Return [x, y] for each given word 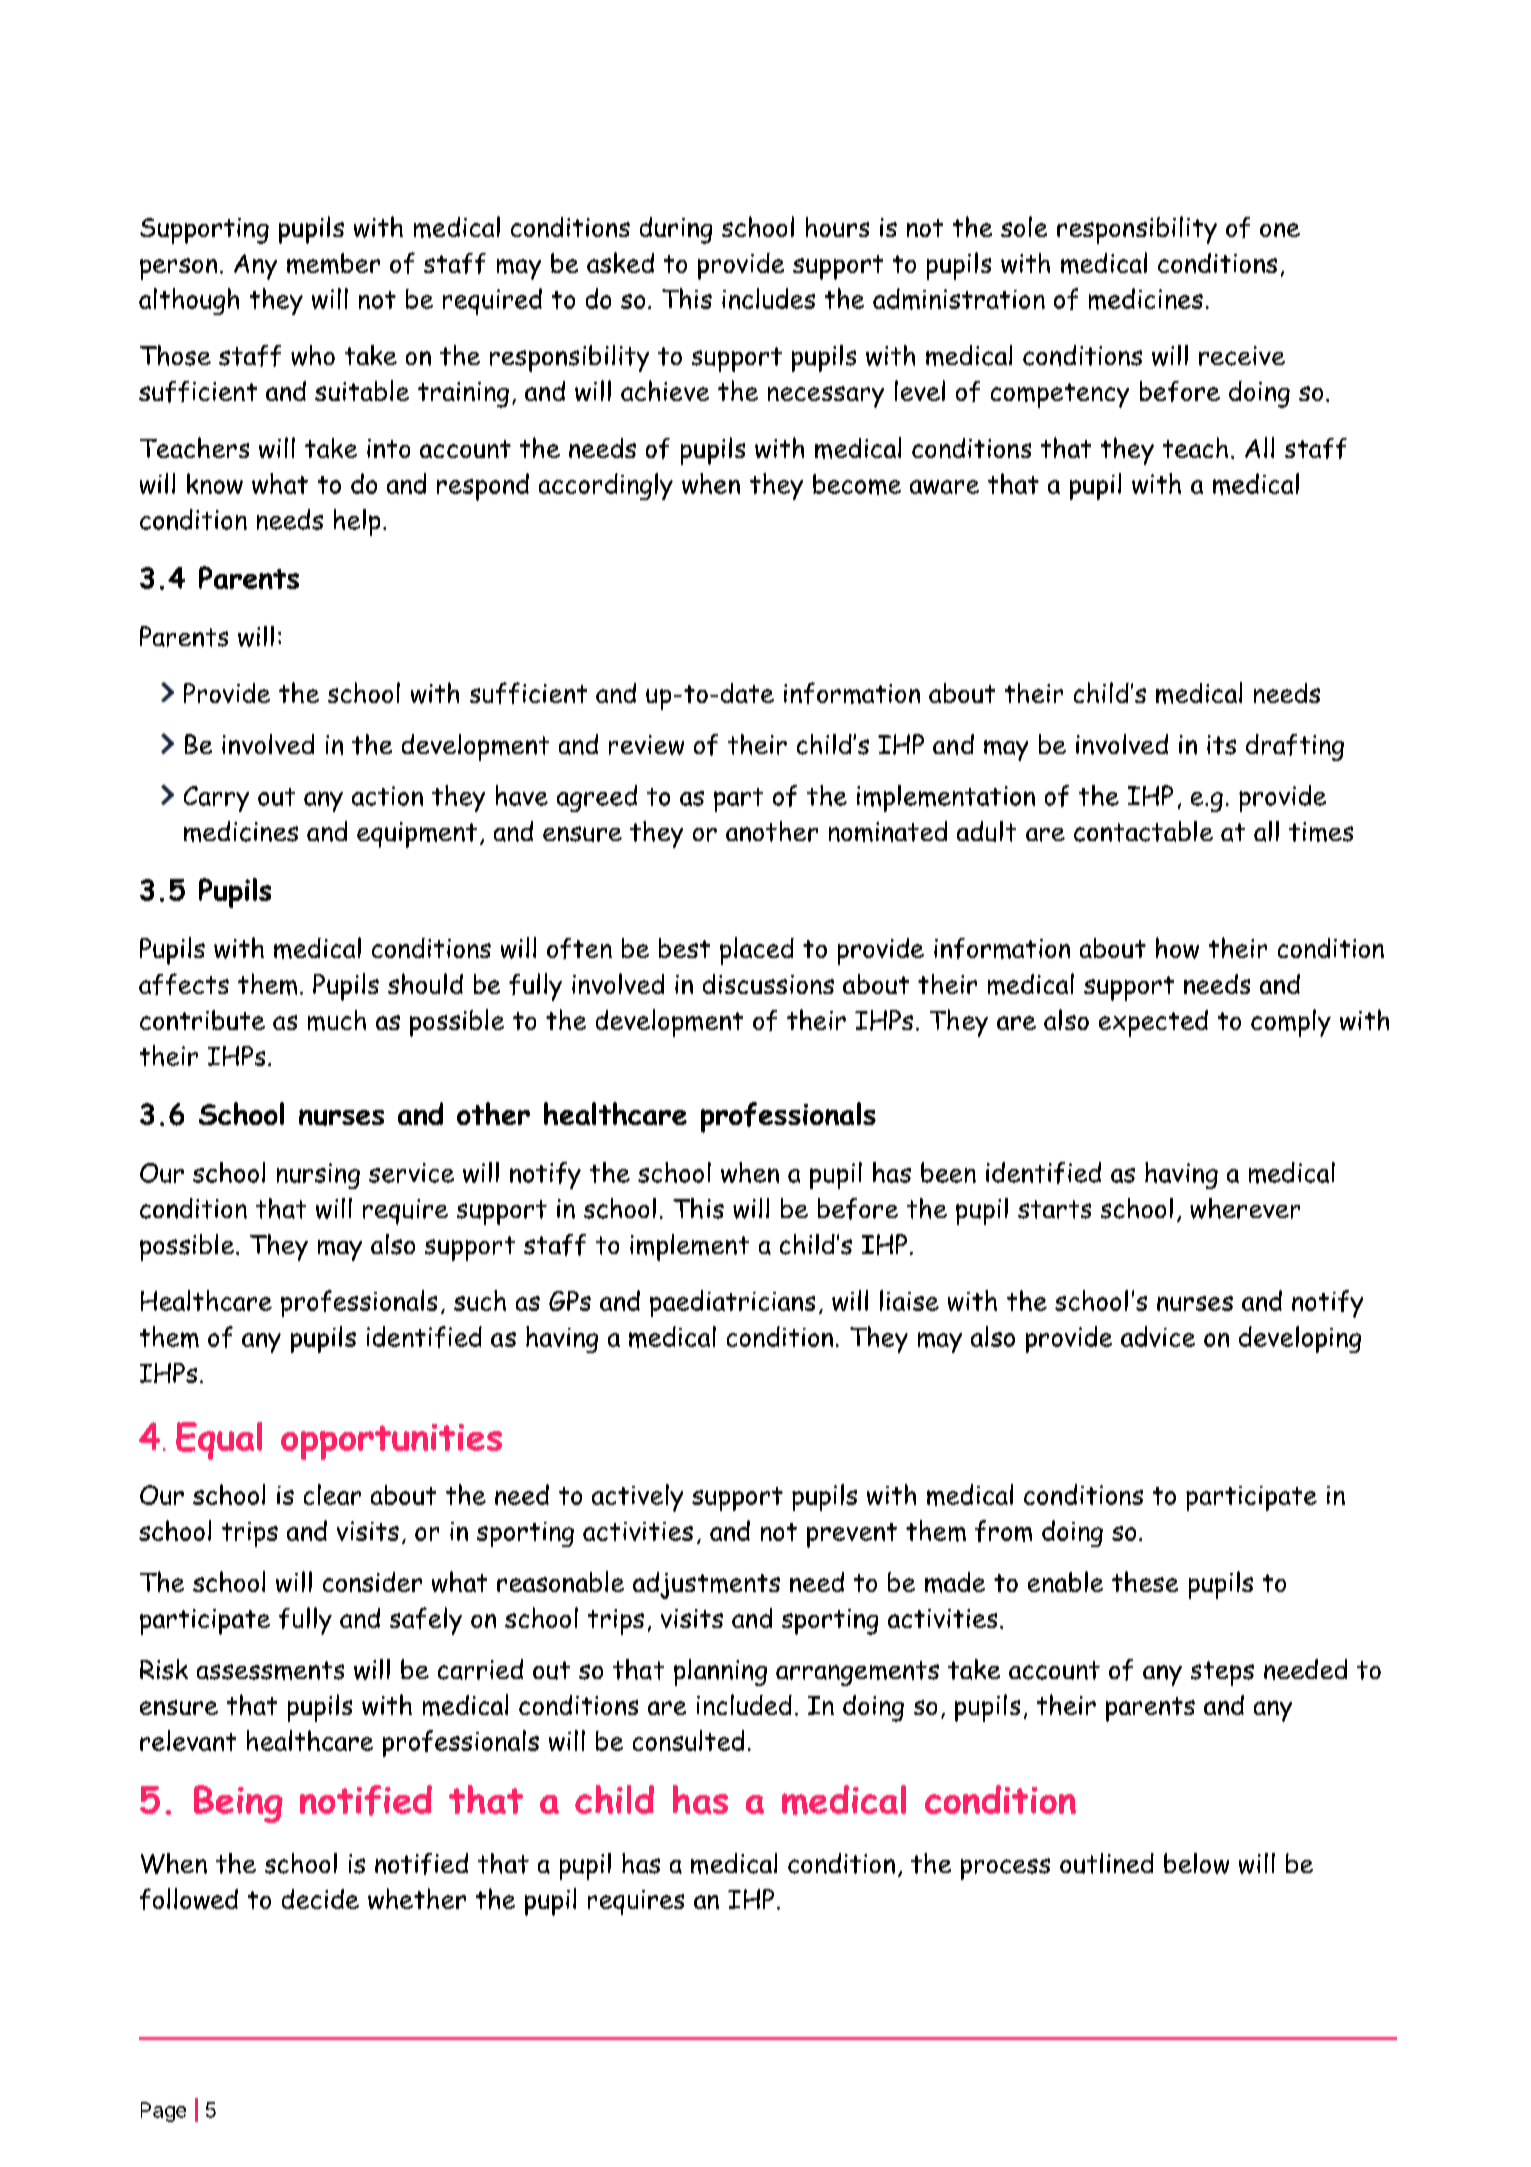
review [646, 745]
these [1145, 1581]
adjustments [706, 1585]
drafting [1295, 747]
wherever [1245, 1208]
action [387, 796]
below [1196, 1863]
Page [163, 2112]
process [1005, 1869]
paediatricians [732, 1303]
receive [1242, 356]
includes [768, 298]
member [333, 263]
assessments [270, 1670]
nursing [318, 1176]
